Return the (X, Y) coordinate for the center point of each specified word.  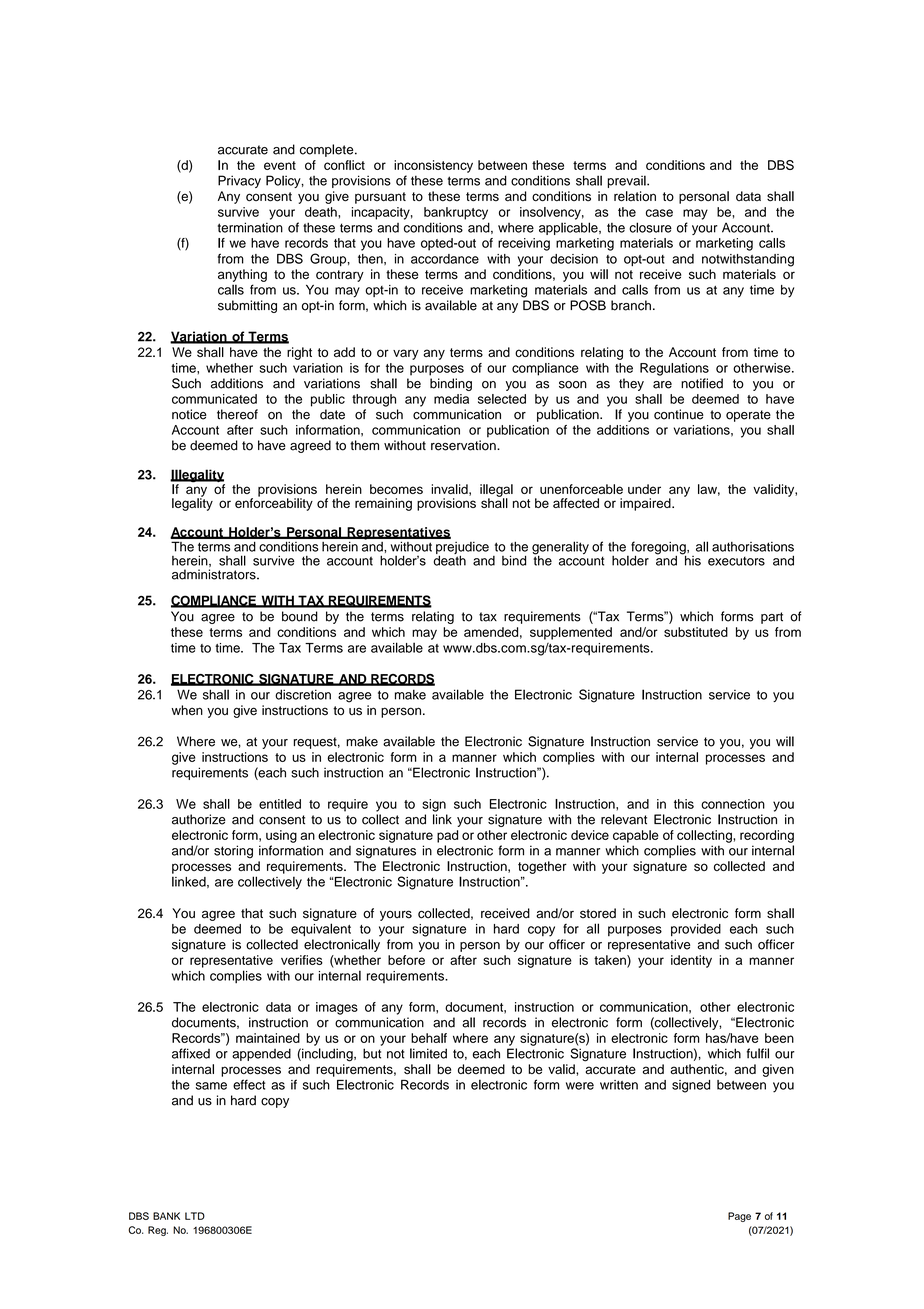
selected (502, 399)
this (684, 804)
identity (691, 961)
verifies (302, 960)
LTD (195, 1216)
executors (736, 561)
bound (300, 616)
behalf (429, 1038)
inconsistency (433, 166)
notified (702, 383)
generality (560, 549)
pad (447, 836)
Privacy (239, 181)
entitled (280, 804)
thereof (237, 414)
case (659, 213)
